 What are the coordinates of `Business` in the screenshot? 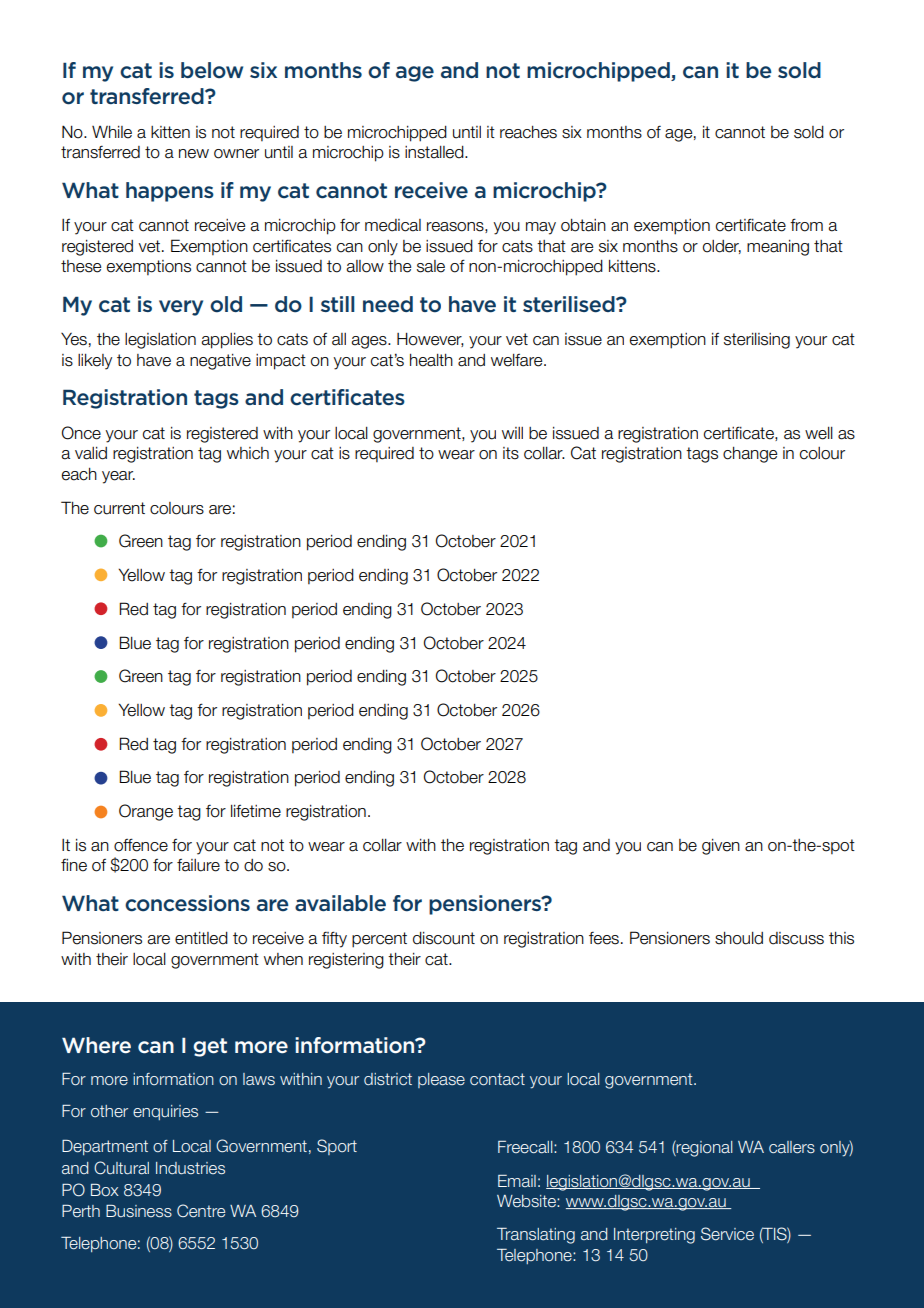 It's located at (139, 1211).
